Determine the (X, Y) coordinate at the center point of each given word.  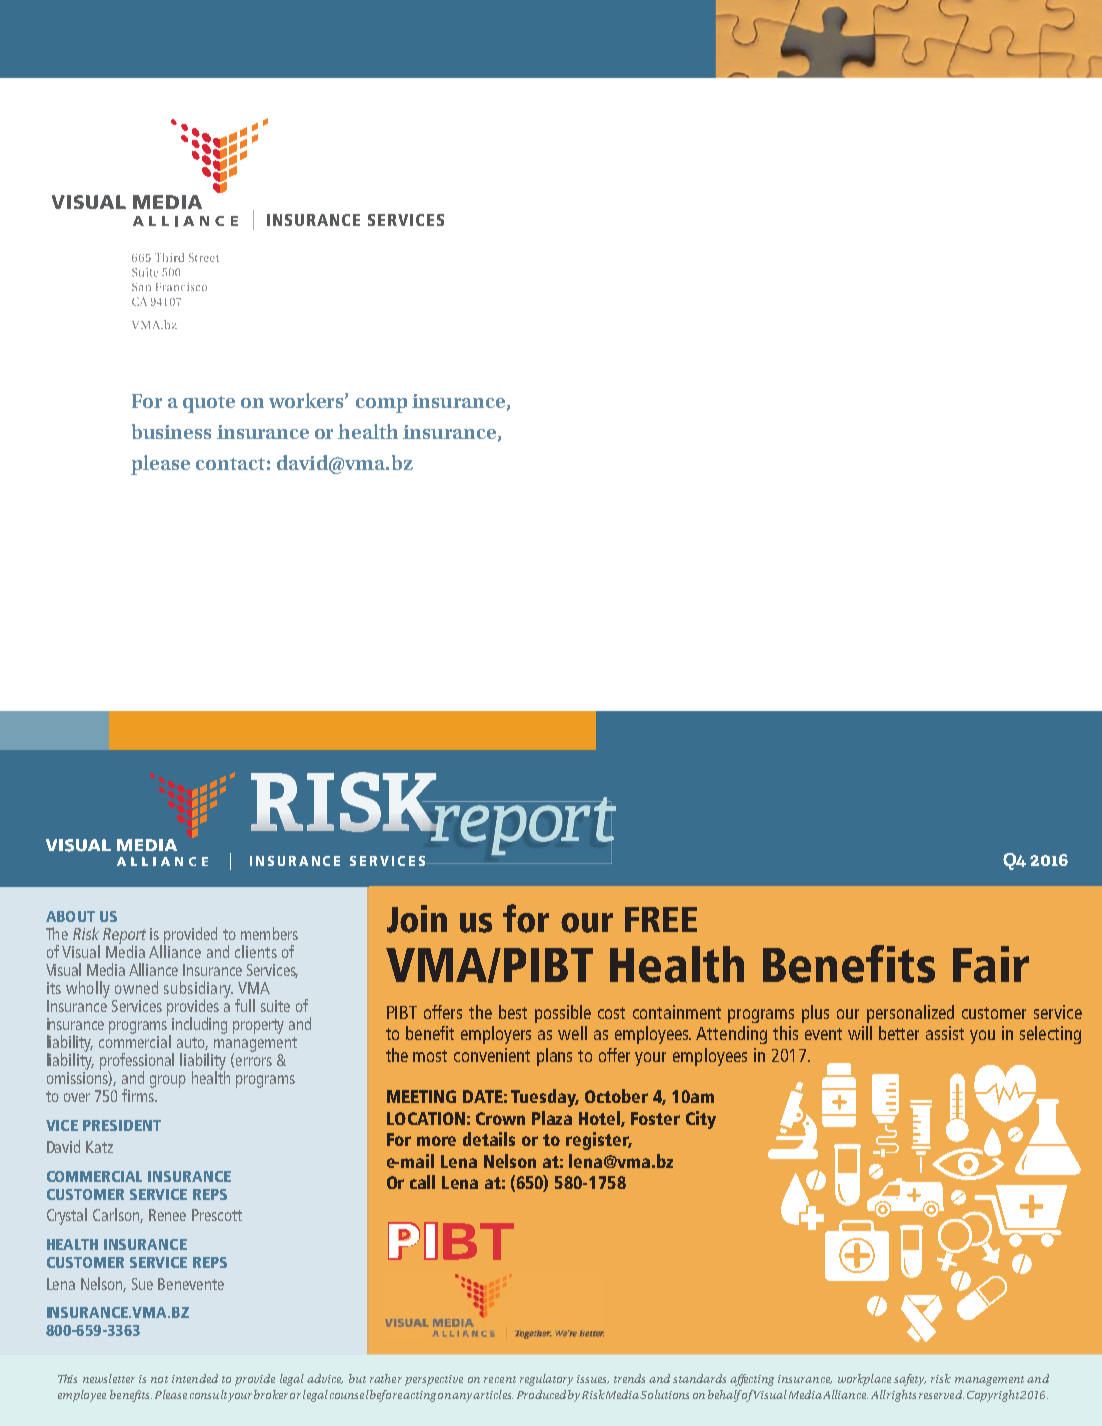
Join (417, 919)
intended (195, 1378)
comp (381, 405)
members (269, 933)
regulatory (546, 1380)
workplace (864, 1380)
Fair (991, 964)
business (171, 431)
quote (209, 404)
